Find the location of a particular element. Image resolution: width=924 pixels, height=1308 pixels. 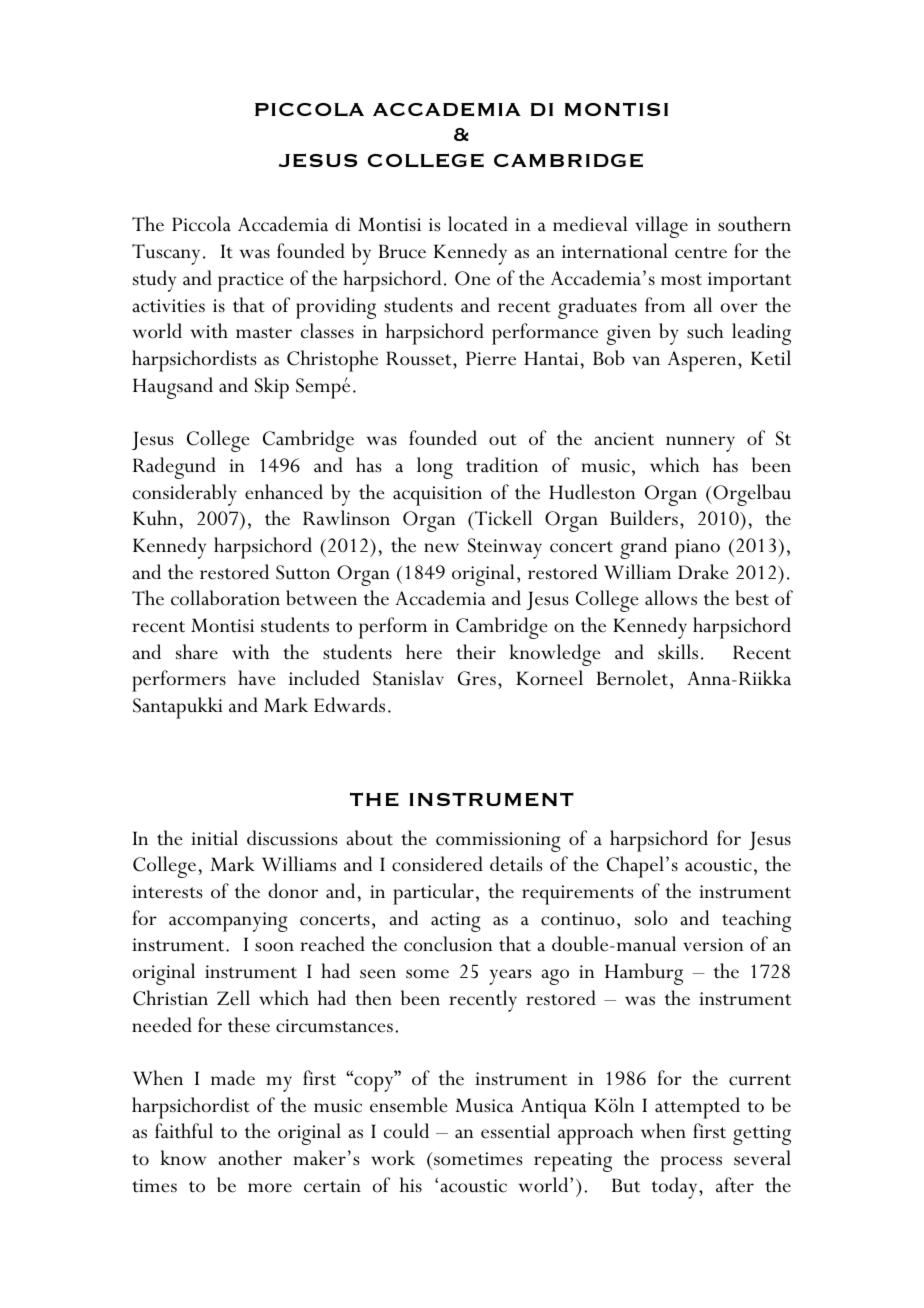

his is located at coordinates (411, 1184).
